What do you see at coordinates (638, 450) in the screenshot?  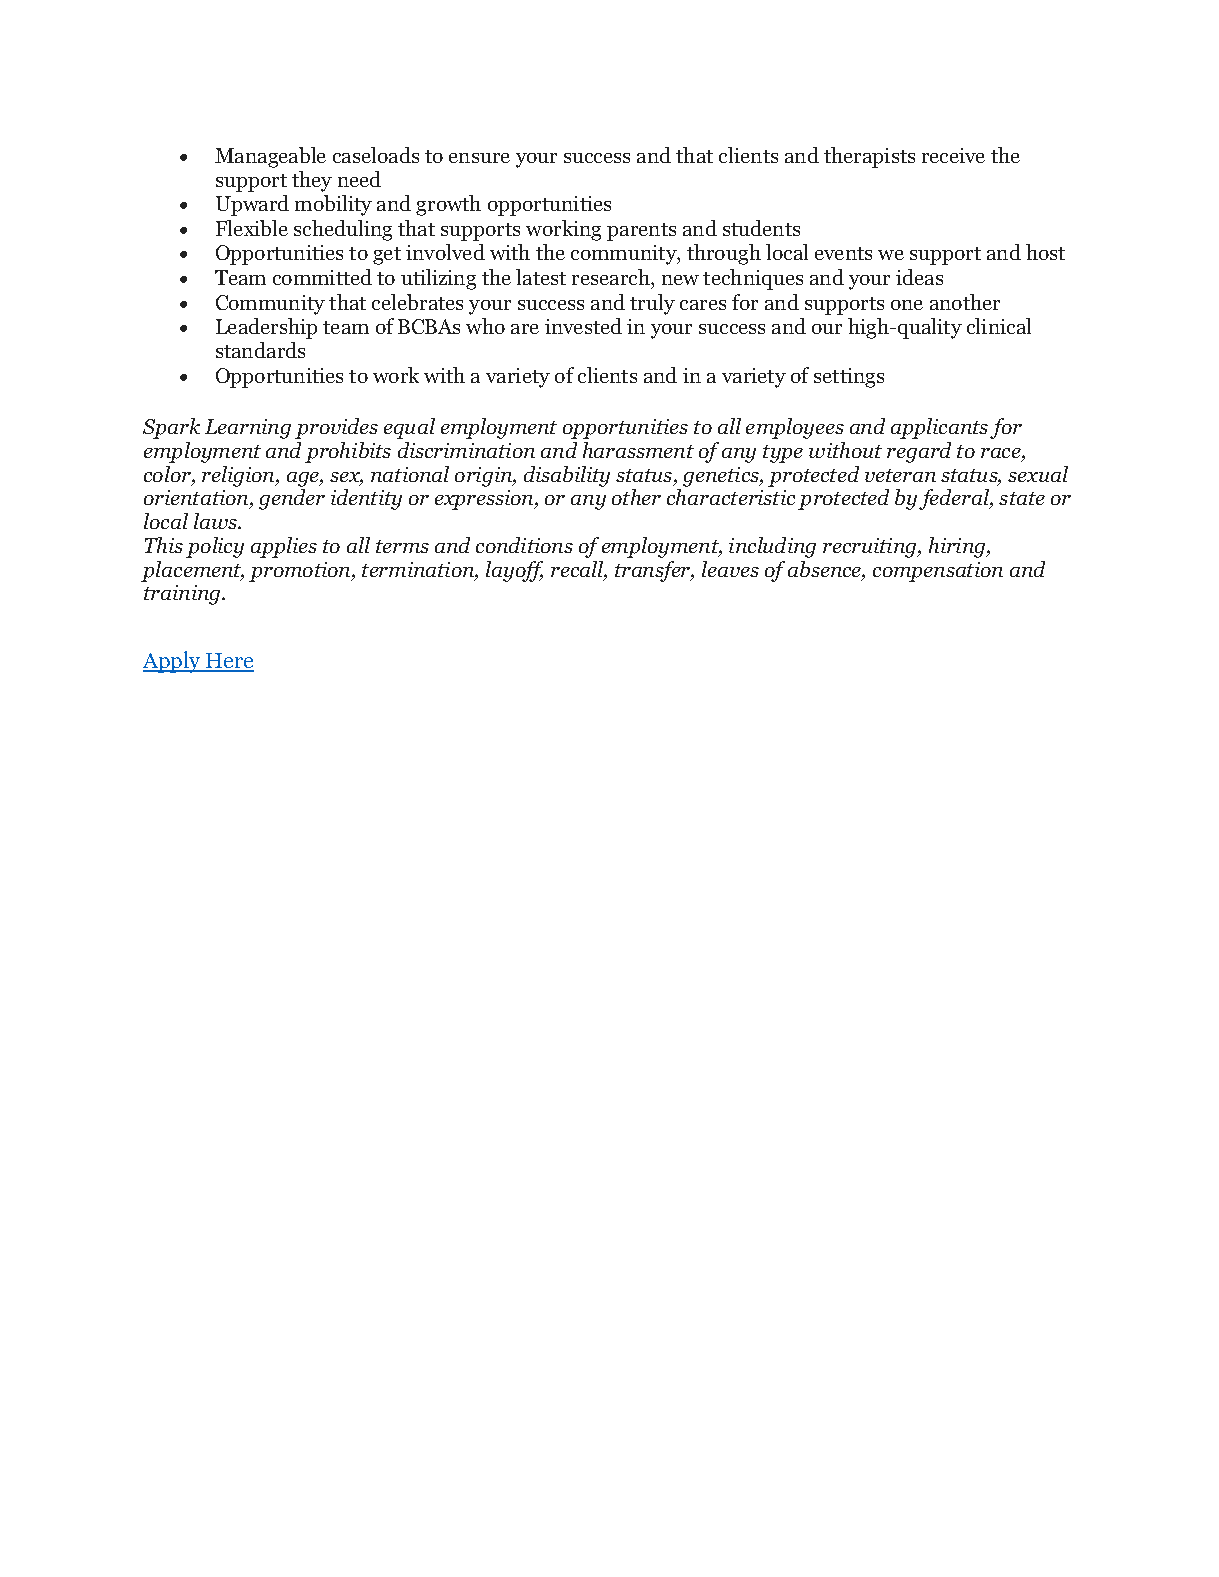 I see `harassment` at bounding box center [638, 450].
